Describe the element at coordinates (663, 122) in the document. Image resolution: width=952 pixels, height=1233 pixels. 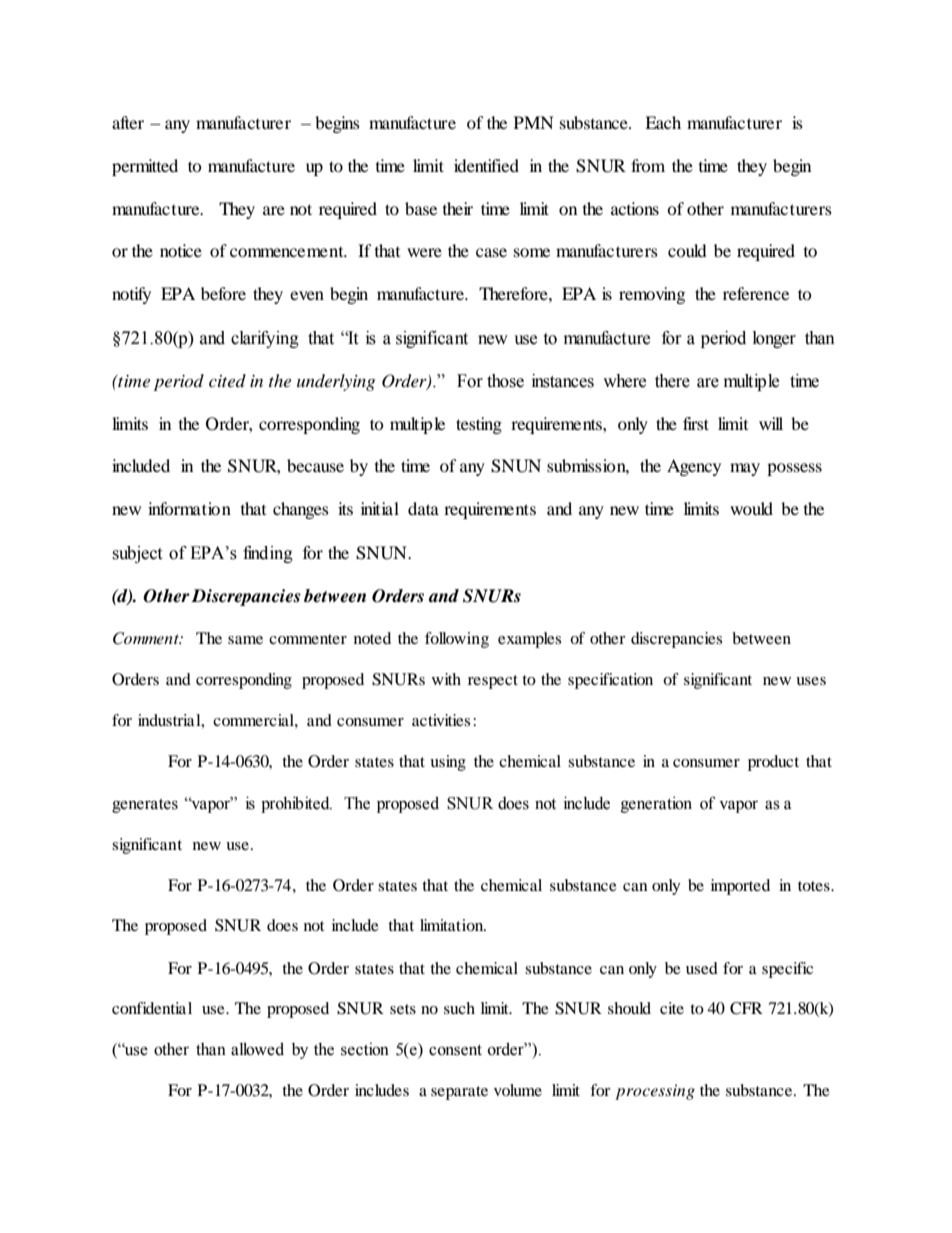
I see `Each` at that location.
